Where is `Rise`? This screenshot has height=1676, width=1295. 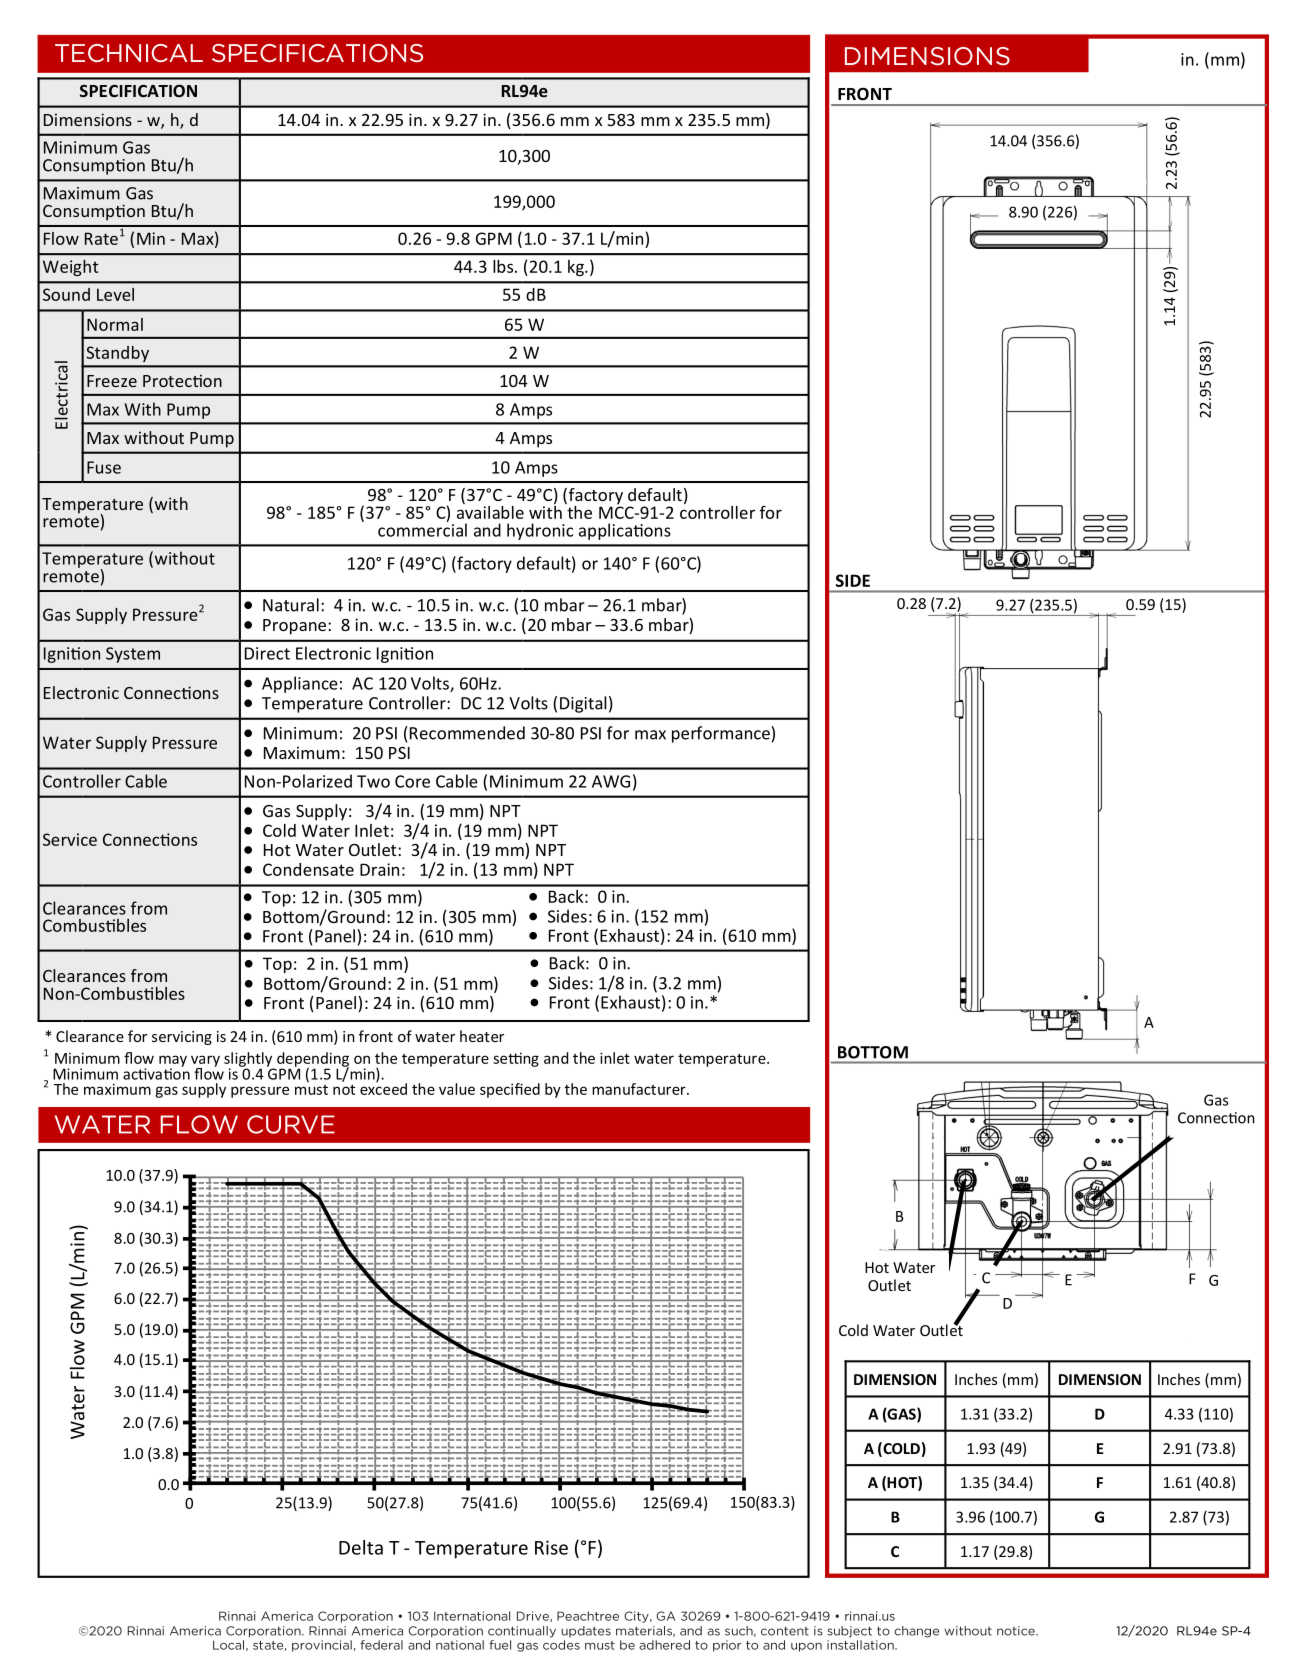
Rise is located at coordinates (551, 1547).
